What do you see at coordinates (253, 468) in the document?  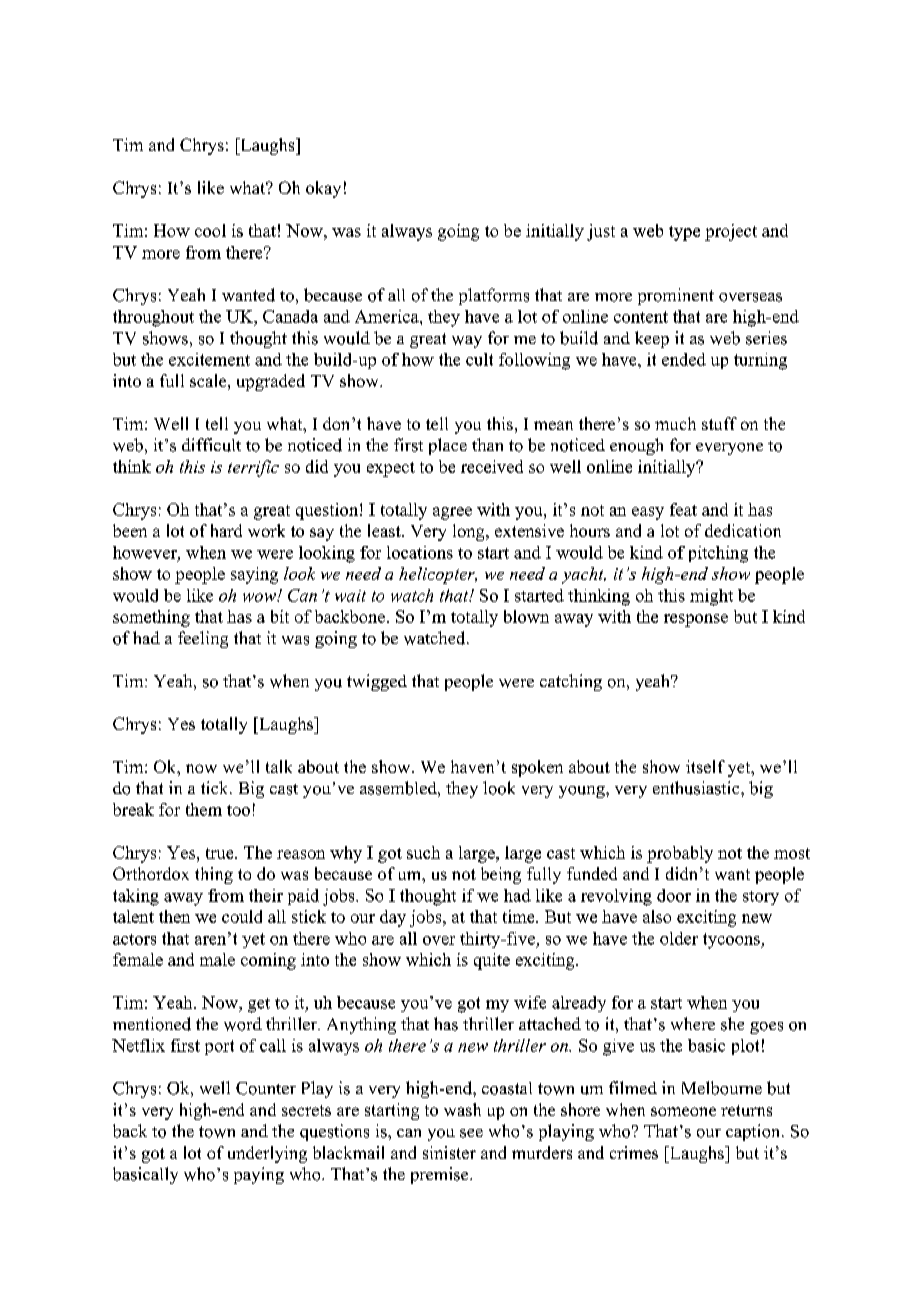 I see `terrific` at bounding box center [253, 468].
